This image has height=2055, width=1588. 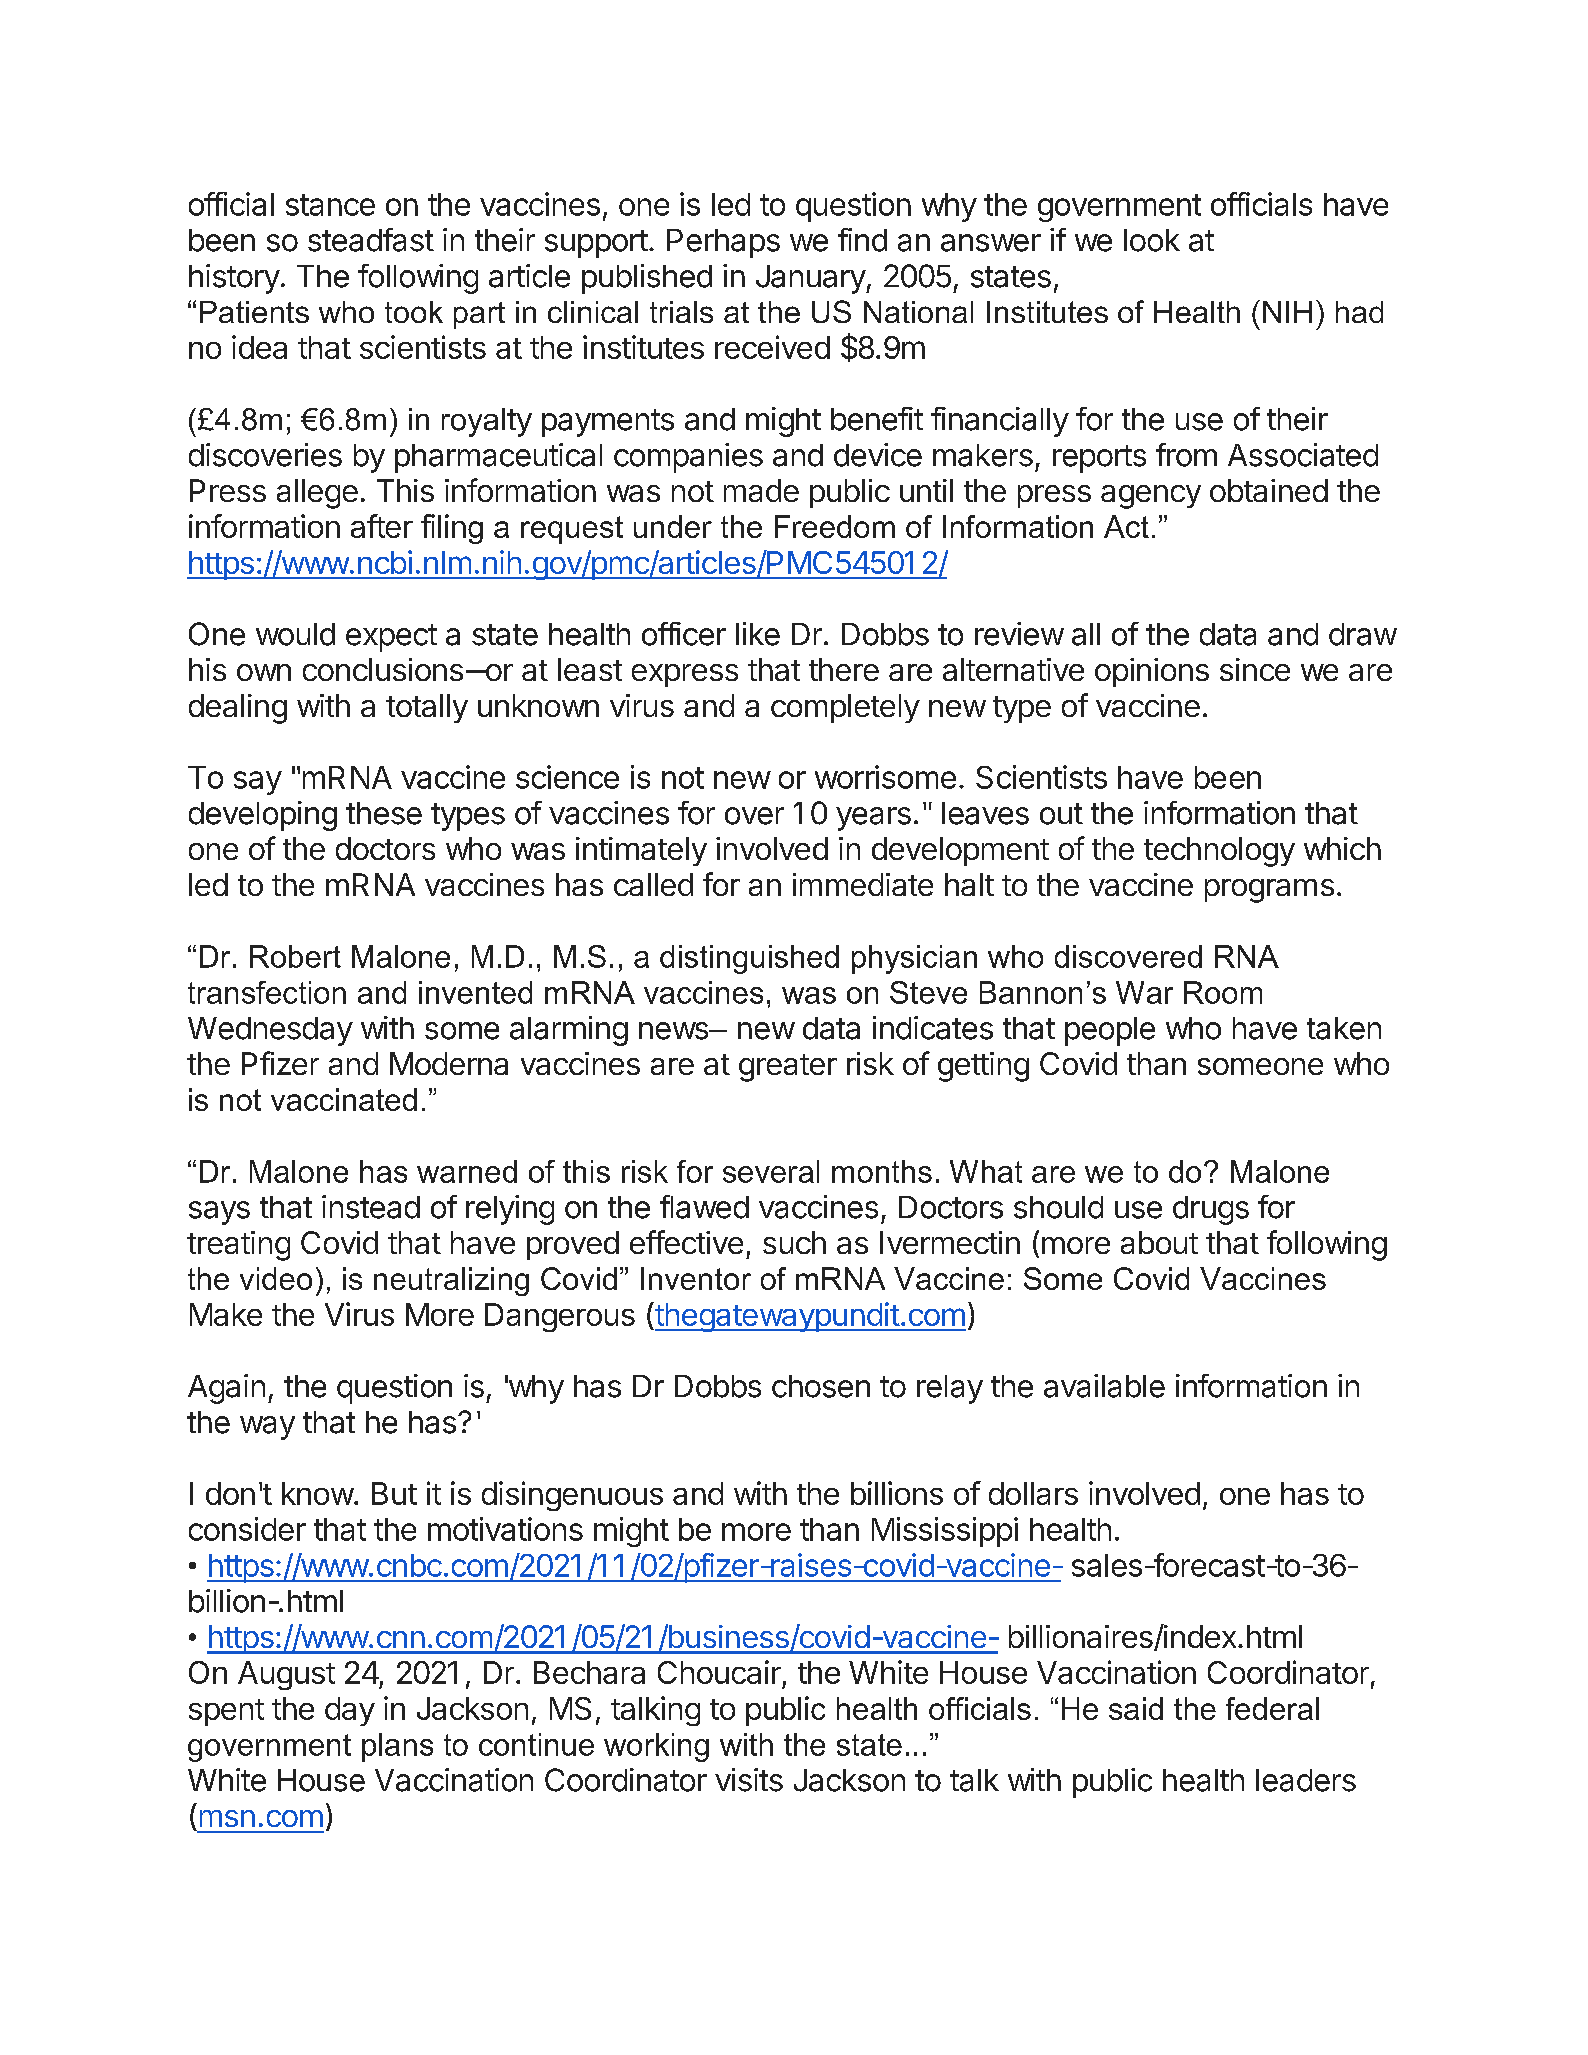 I want to click on distinguished, so click(x=749, y=959).
